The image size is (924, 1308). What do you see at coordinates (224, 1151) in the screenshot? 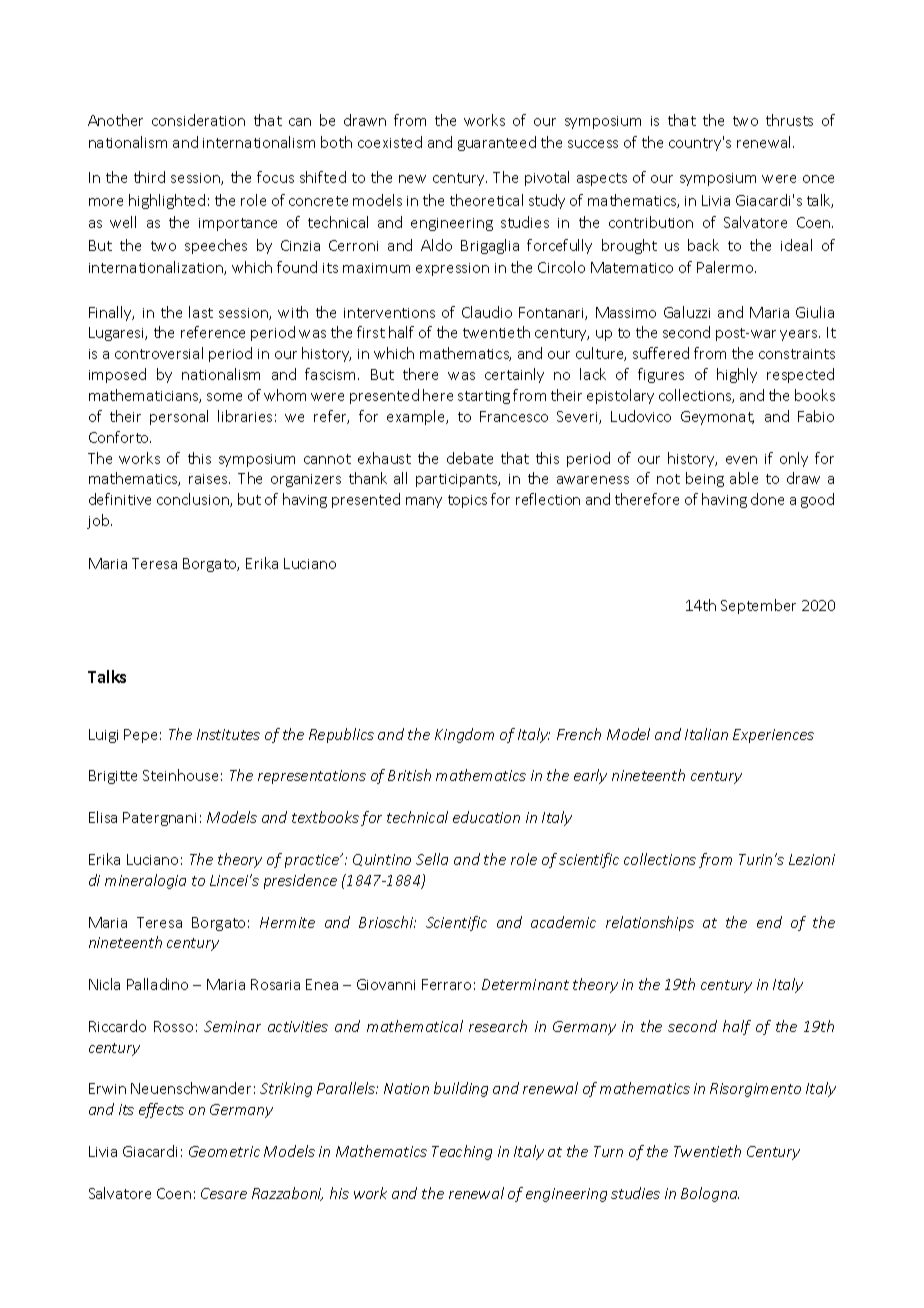
I see `Geometric` at bounding box center [224, 1151].
